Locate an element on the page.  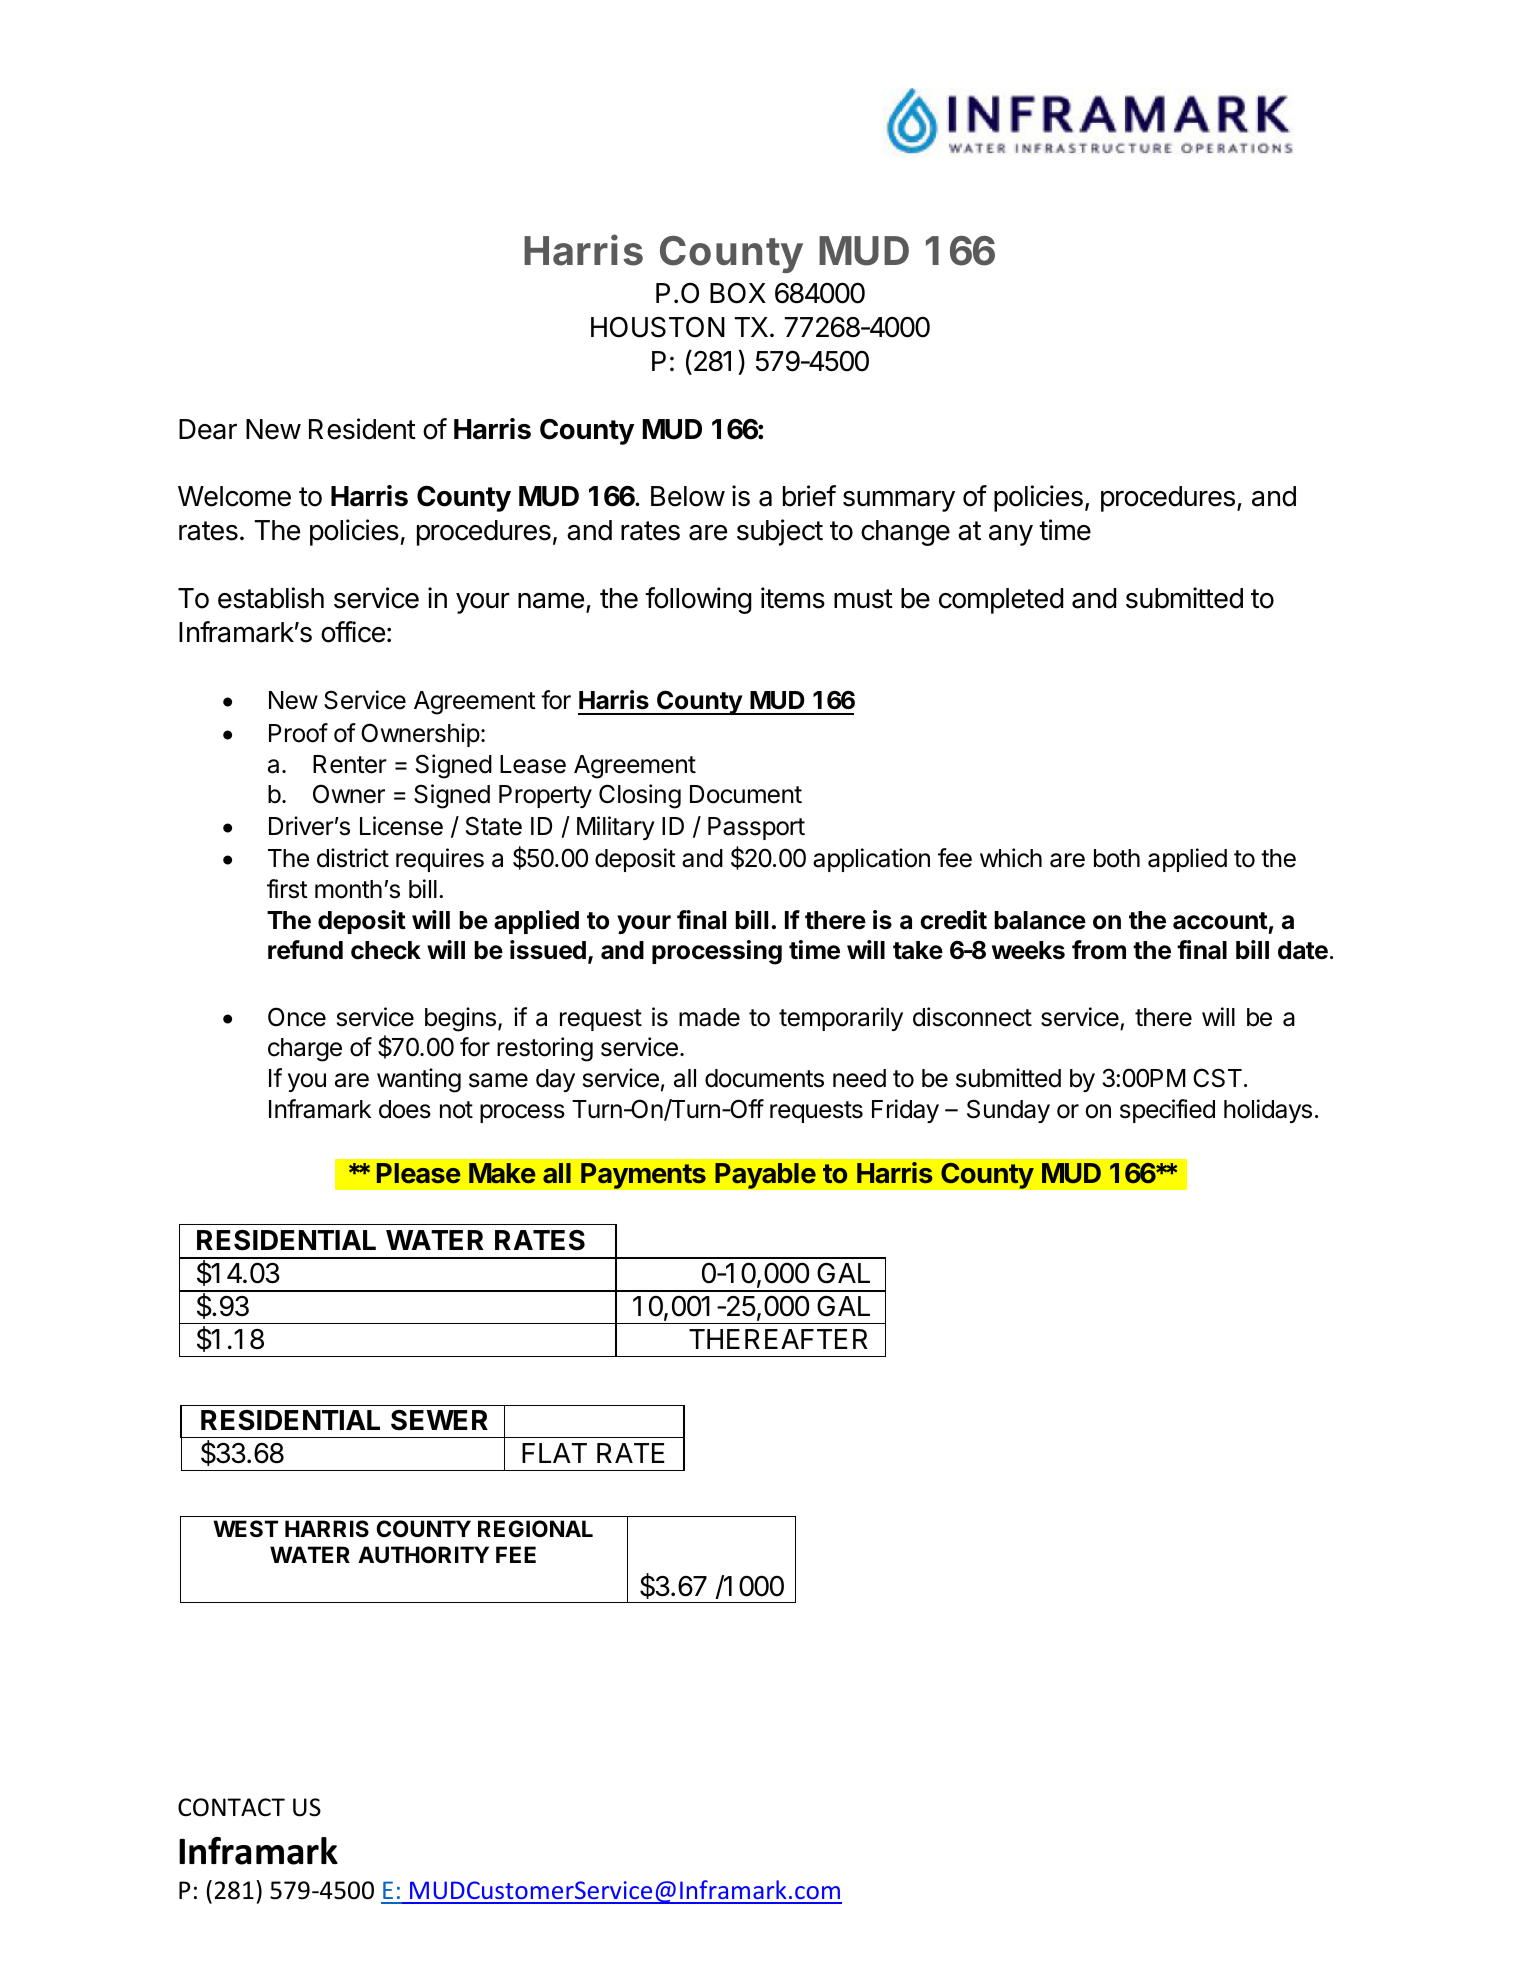
CST is located at coordinates (1217, 1078).
